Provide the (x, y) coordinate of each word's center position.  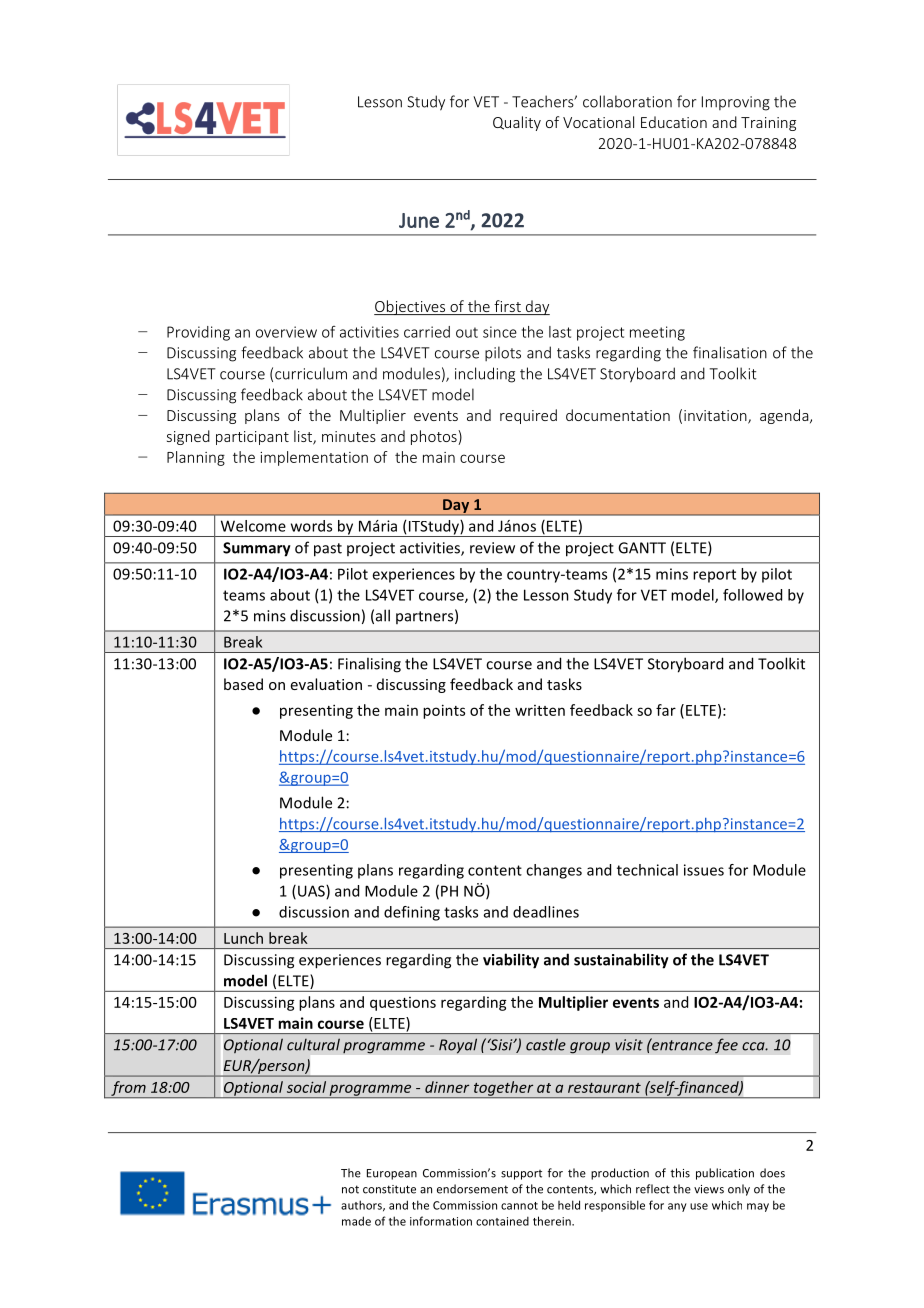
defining (412, 913)
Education (674, 122)
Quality (517, 123)
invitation (716, 417)
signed (188, 437)
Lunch (243, 938)
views (709, 1189)
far (666, 710)
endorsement (472, 1189)
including (485, 375)
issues (704, 870)
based (243, 684)
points (444, 711)
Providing (198, 333)
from (128, 1089)
